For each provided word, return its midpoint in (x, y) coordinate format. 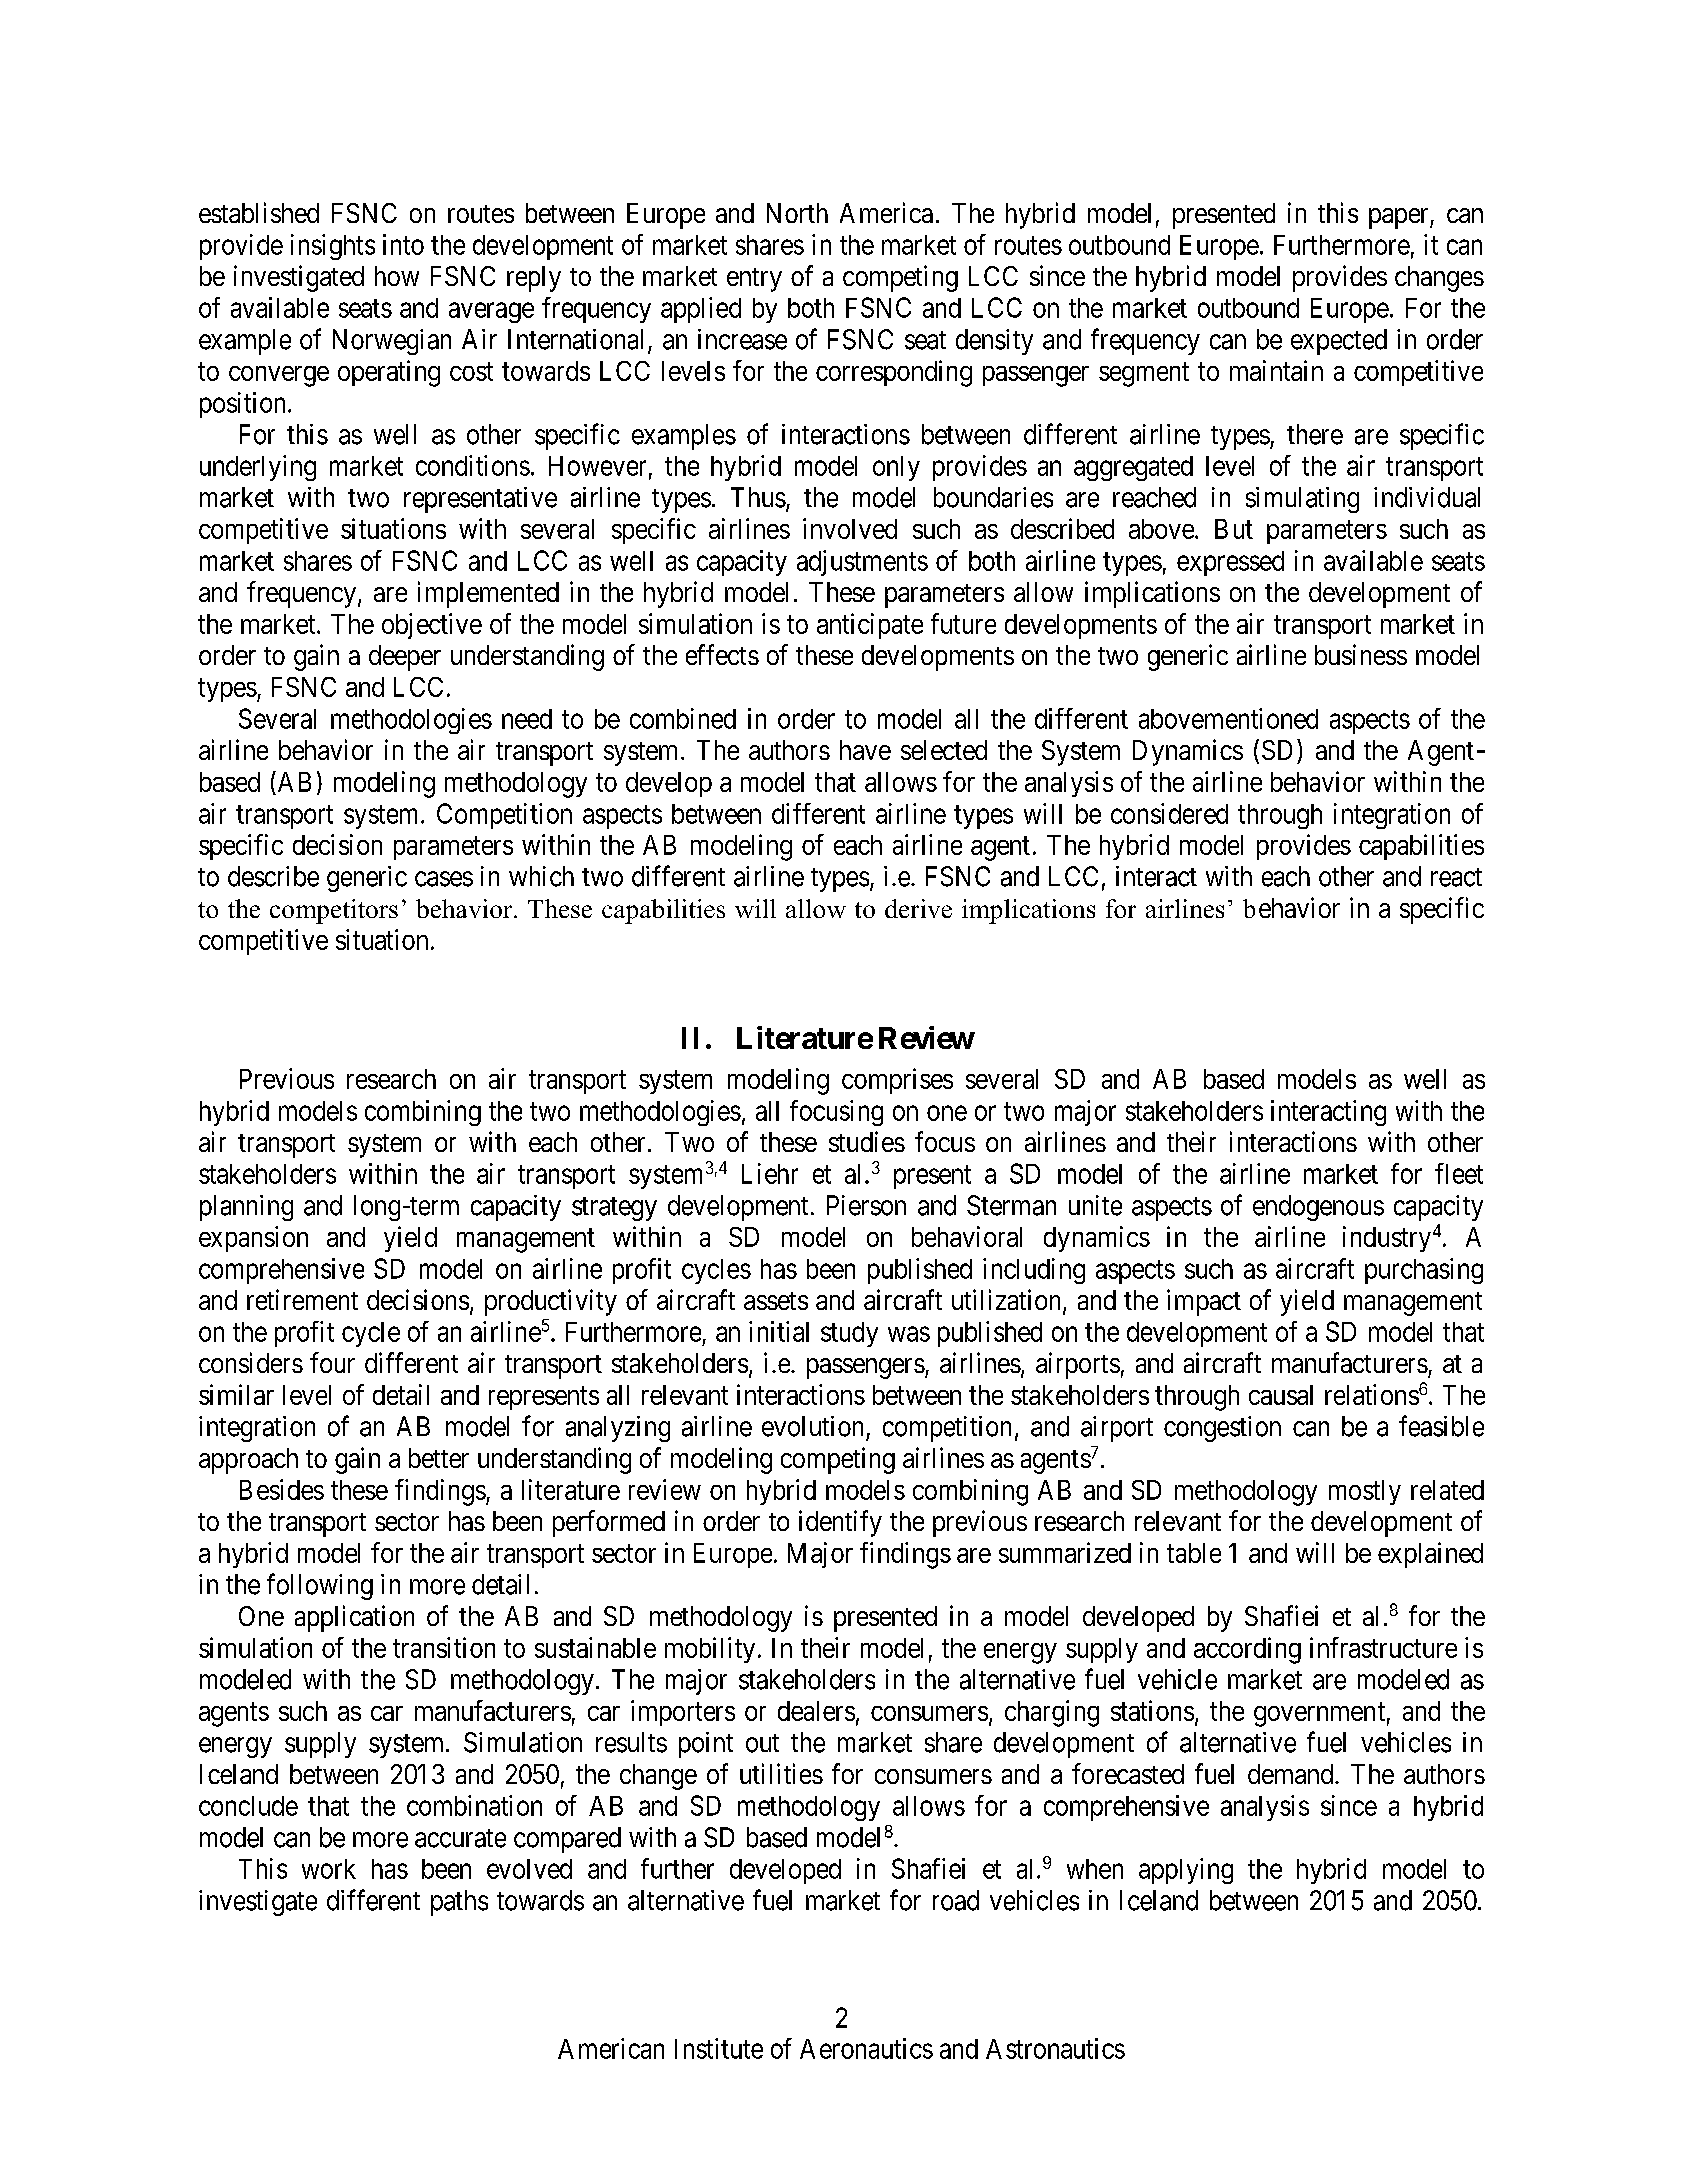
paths (459, 1903)
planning (246, 1208)
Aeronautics (866, 2048)
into (403, 244)
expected (1339, 342)
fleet (1459, 1173)
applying (1186, 1871)
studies (867, 1141)
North (797, 213)
